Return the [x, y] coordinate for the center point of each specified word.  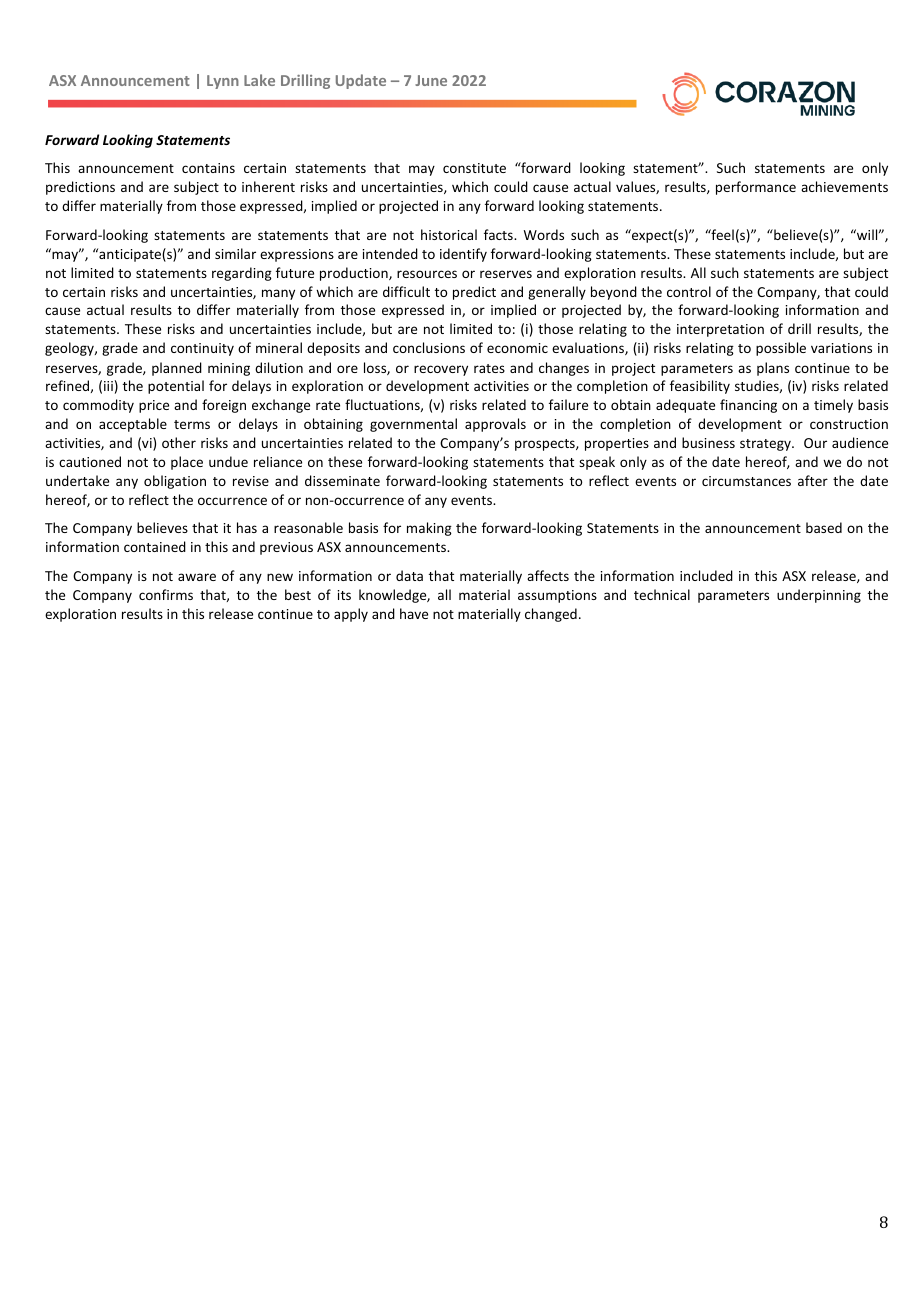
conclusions [429, 347]
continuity [202, 349]
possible [781, 349]
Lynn [223, 82]
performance [756, 188]
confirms [166, 594]
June [431, 80]
